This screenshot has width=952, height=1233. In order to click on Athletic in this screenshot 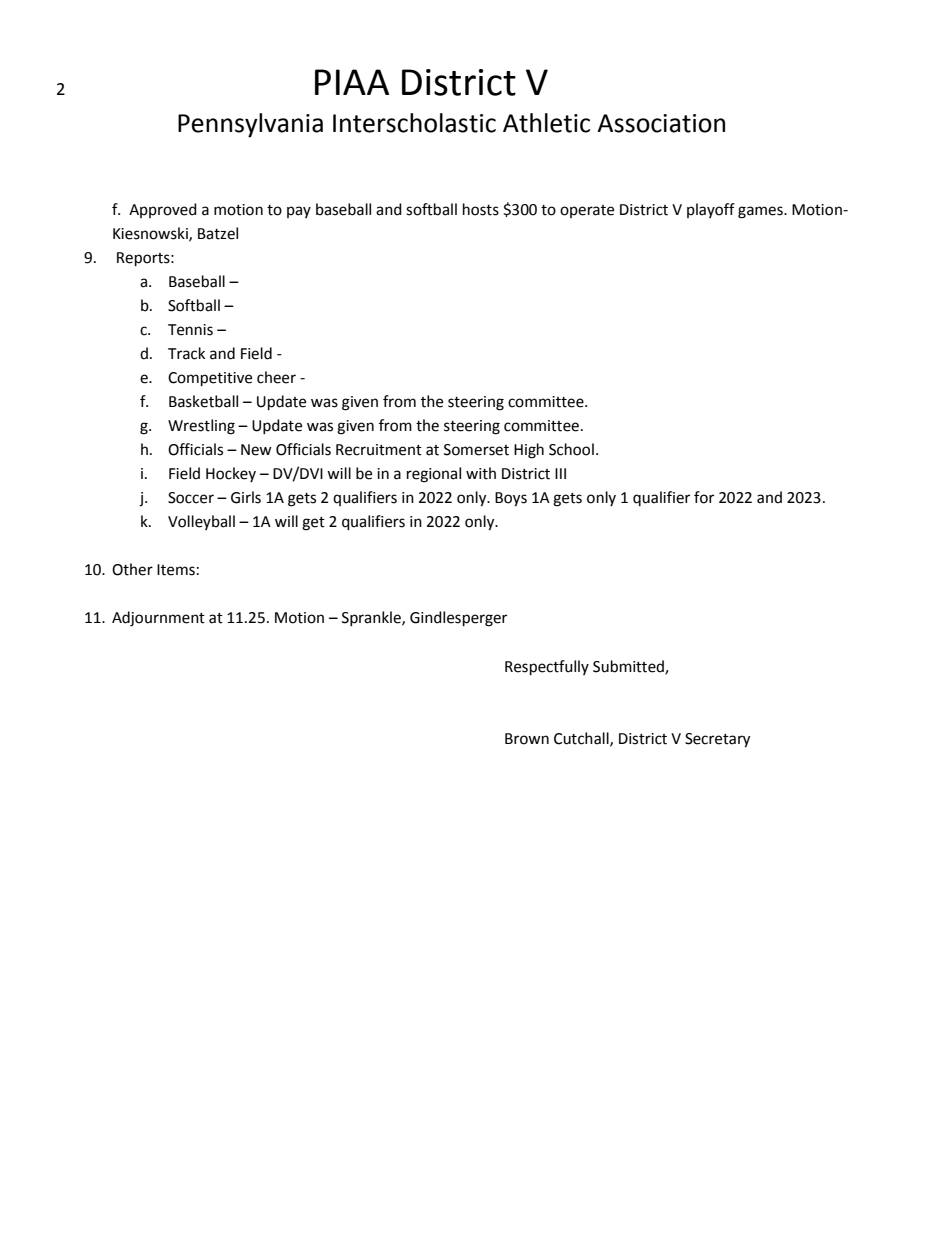, I will do `click(546, 123)`.
